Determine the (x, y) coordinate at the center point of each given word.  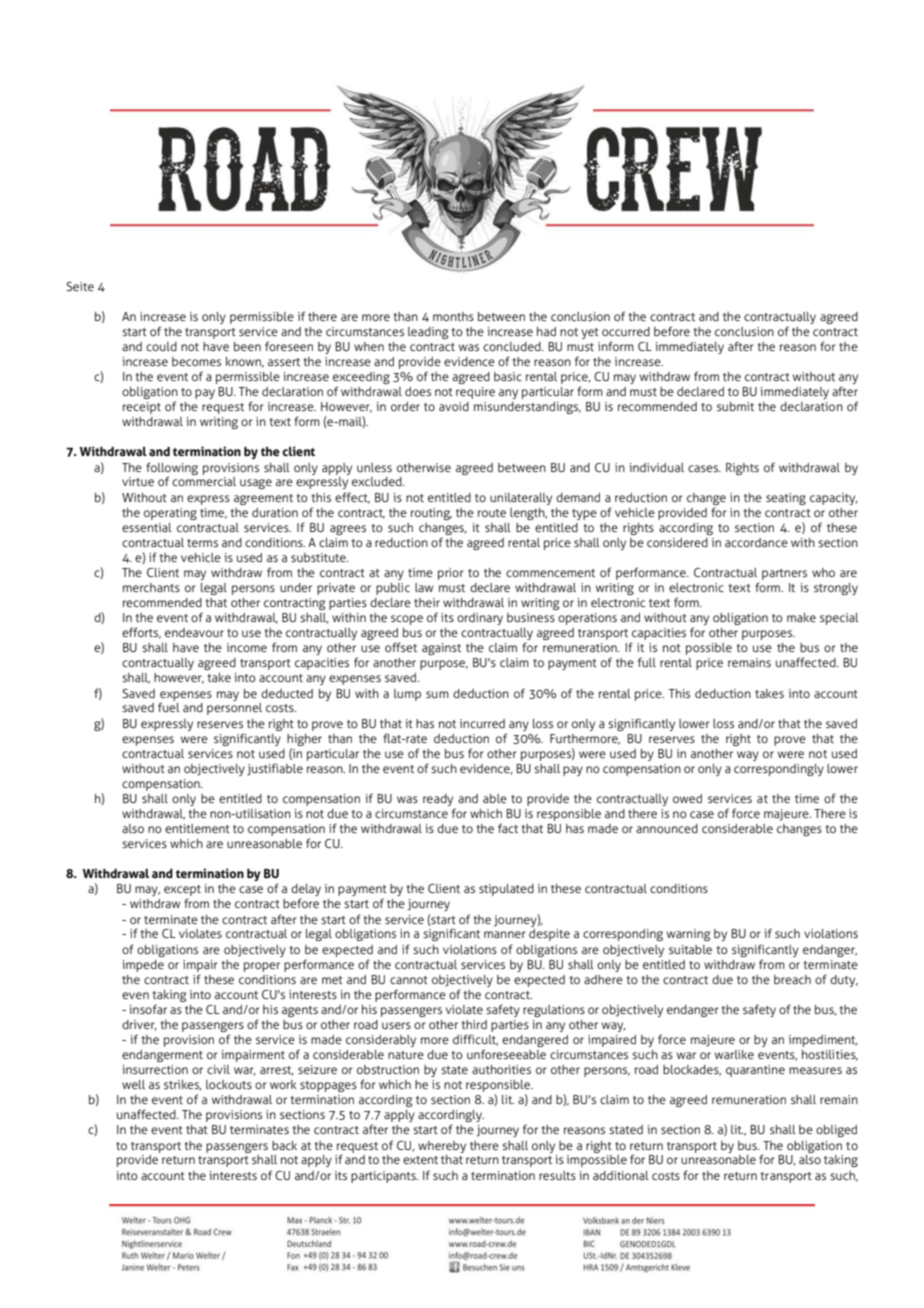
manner (505, 934)
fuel (169, 707)
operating (170, 514)
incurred (482, 723)
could (161, 346)
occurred (626, 331)
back (284, 1145)
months (453, 316)
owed (687, 798)
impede (143, 966)
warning (688, 935)
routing (431, 514)
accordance (756, 542)
